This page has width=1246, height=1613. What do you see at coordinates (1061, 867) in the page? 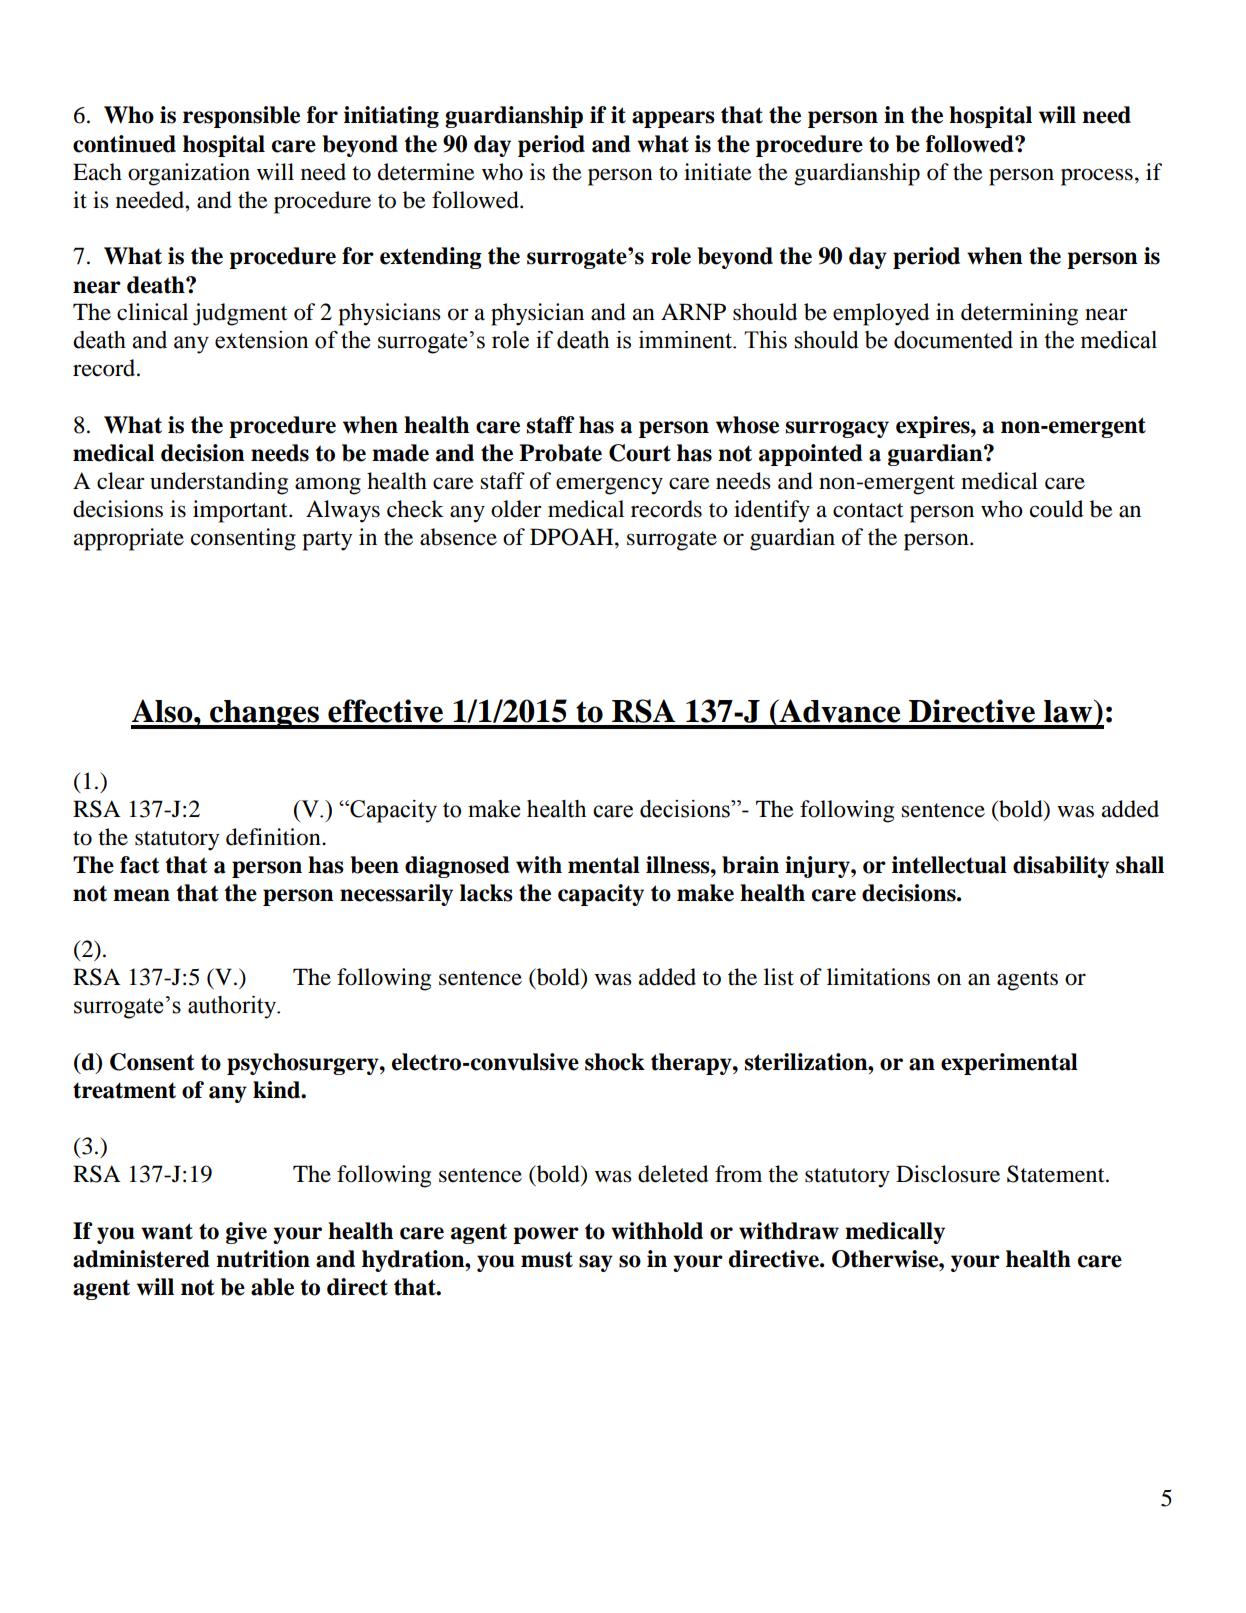
I see `disability` at bounding box center [1061, 867].
